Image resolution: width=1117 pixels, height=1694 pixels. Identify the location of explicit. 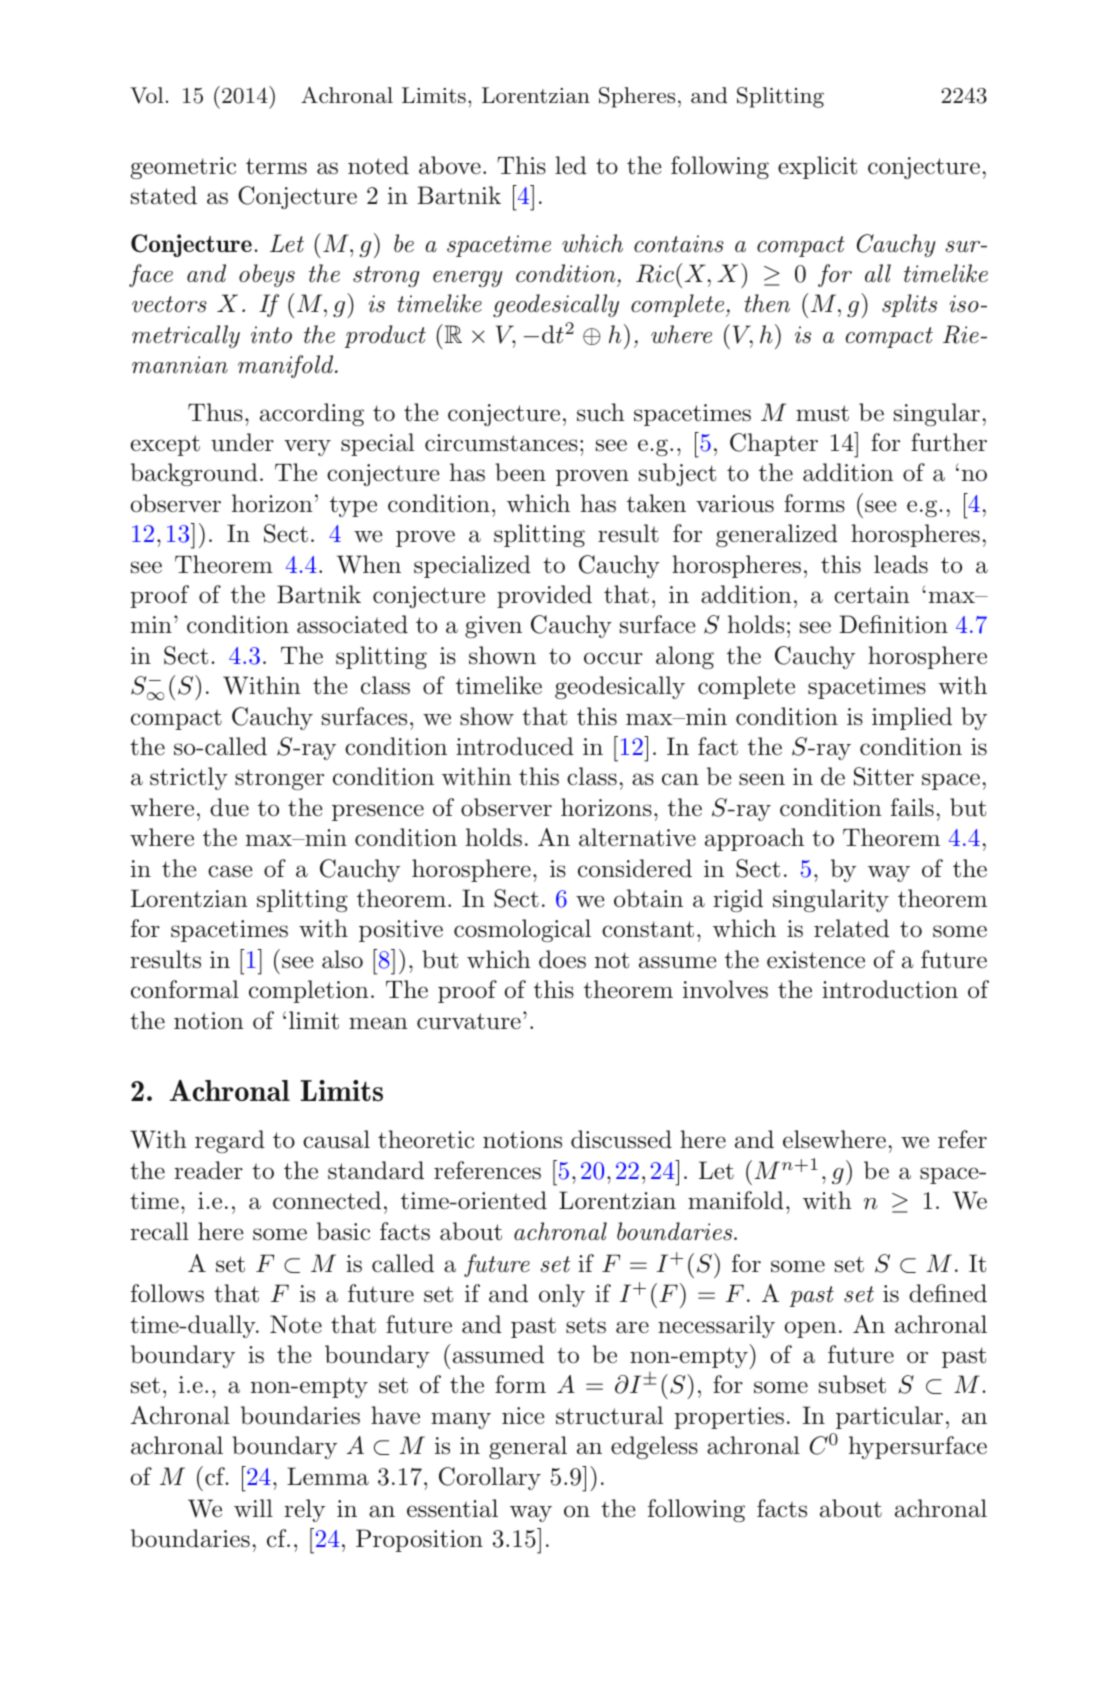
(817, 167).
